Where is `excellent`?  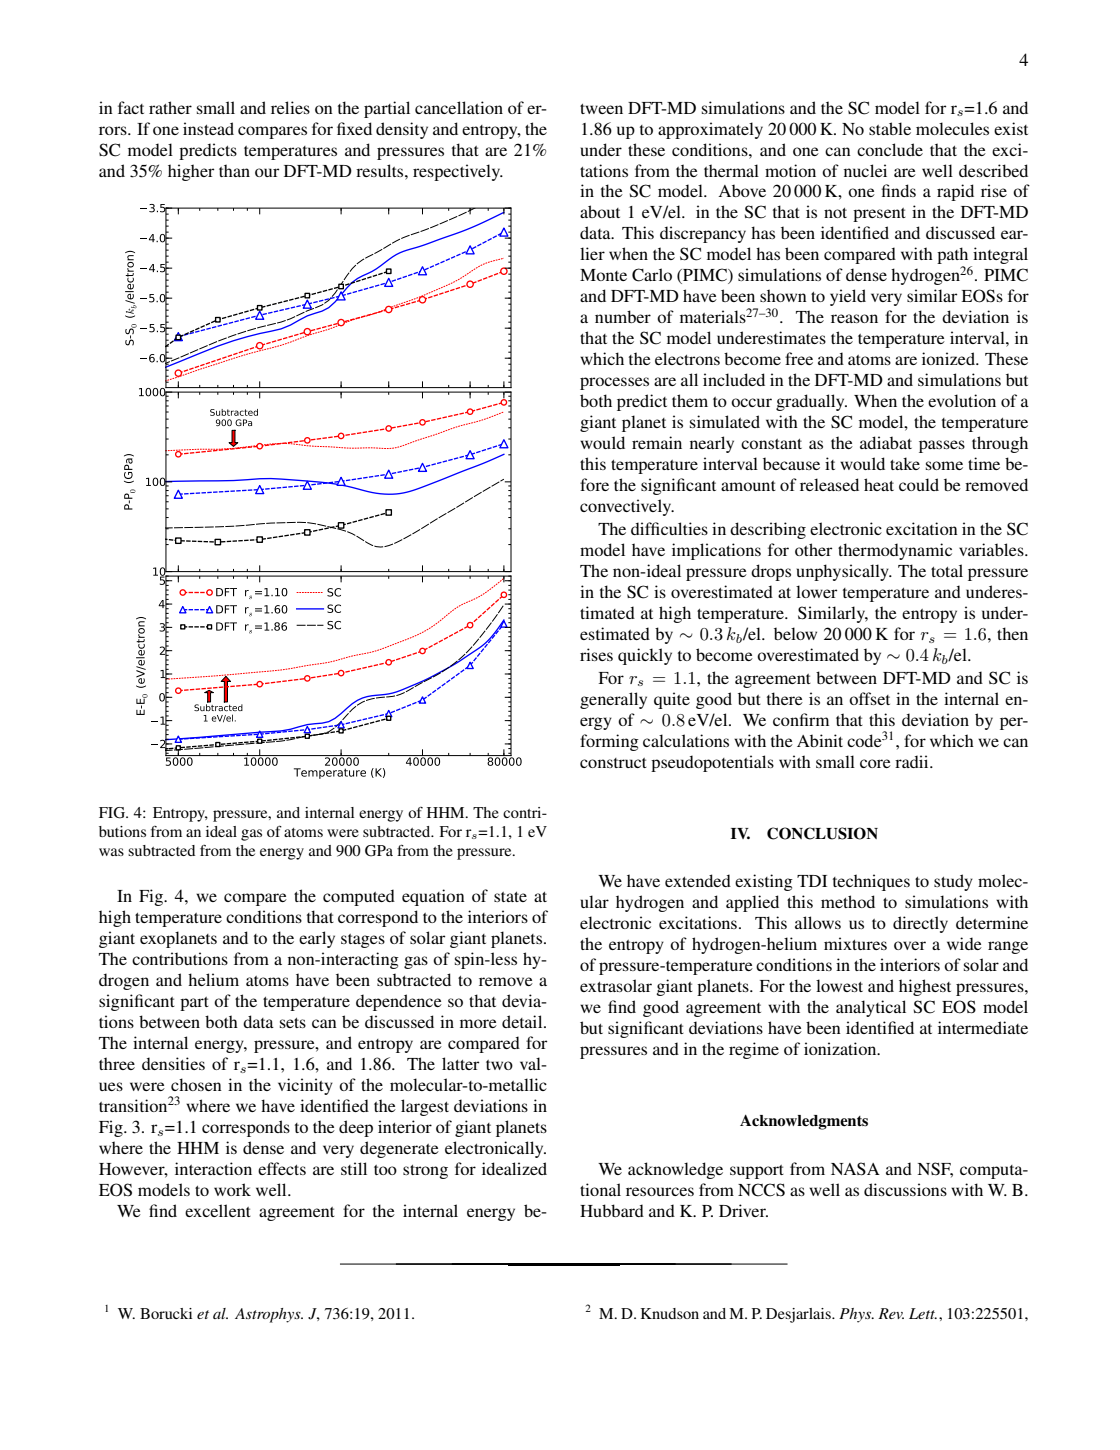 excellent is located at coordinates (218, 1210).
